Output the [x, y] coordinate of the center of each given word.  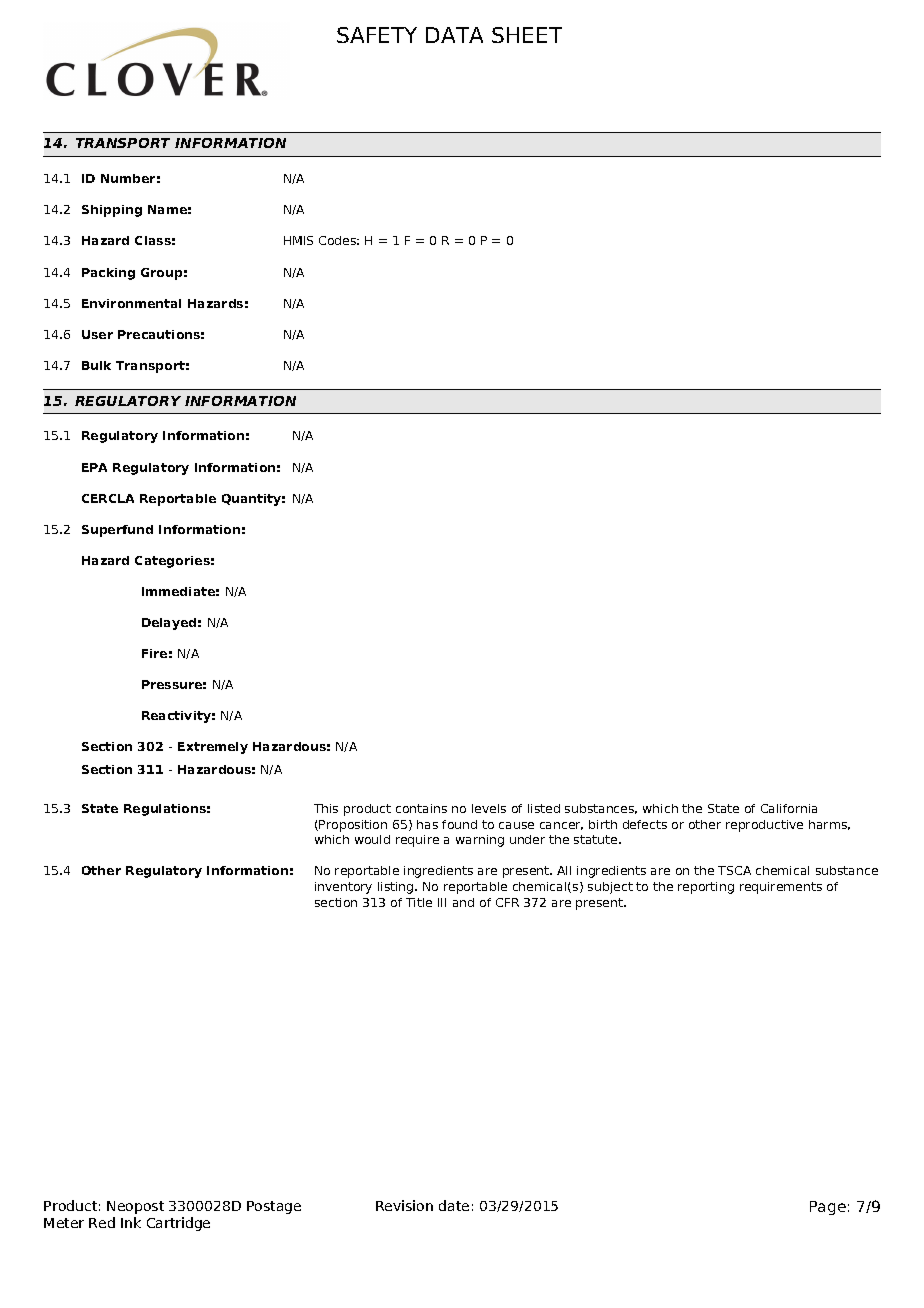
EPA [94, 467]
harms [829, 825]
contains [421, 808]
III [442, 902]
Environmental [131, 303]
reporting [706, 888]
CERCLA [108, 498]
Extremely [213, 748]
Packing [108, 274]
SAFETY [377, 35]
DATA [454, 35]
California [789, 808]
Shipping [112, 211]
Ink [131, 1222]
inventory [343, 888]
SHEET [527, 35]
